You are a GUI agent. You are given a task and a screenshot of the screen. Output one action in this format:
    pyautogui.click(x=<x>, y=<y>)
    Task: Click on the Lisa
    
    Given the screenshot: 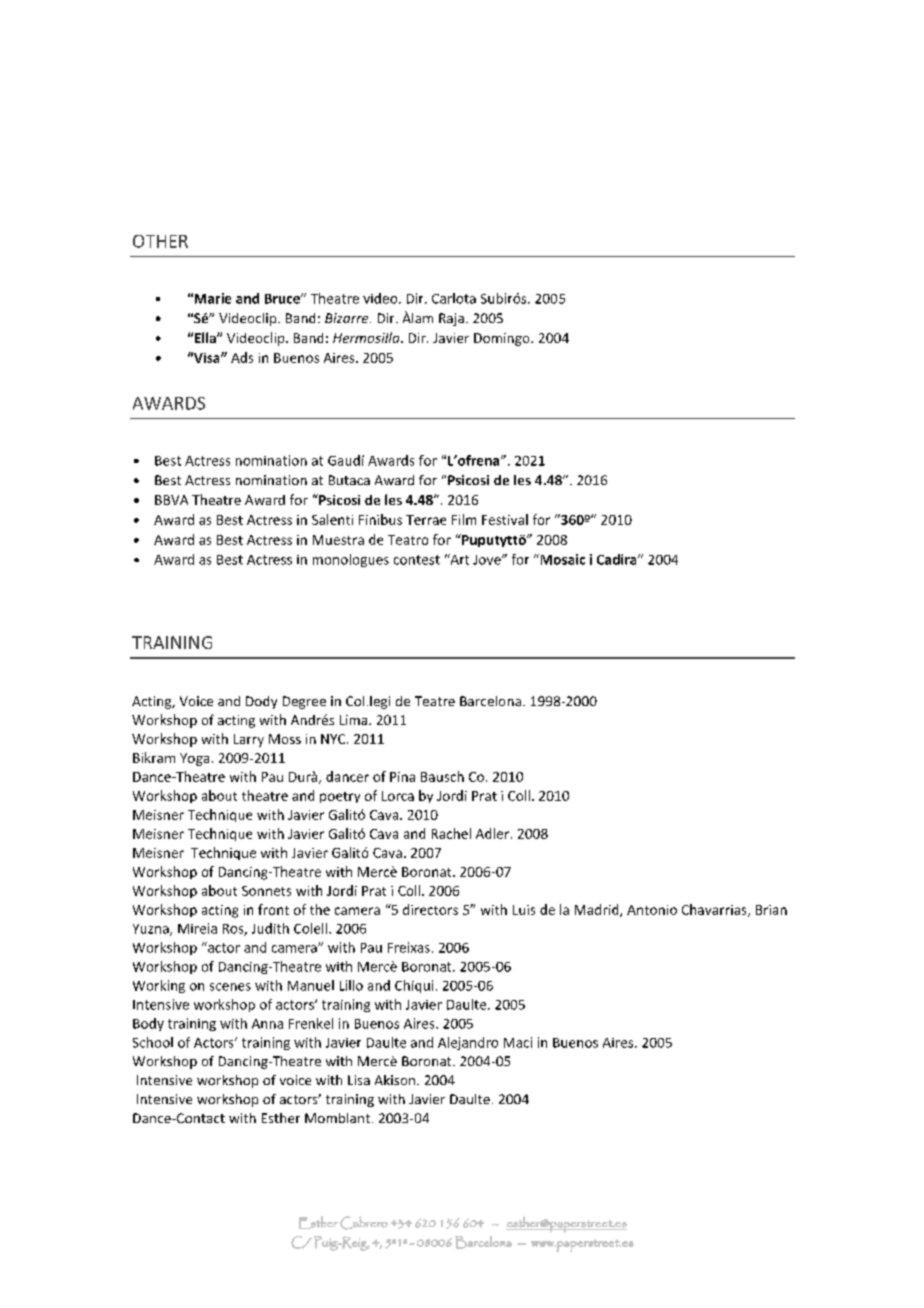 What is the action you would take?
    pyautogui.click(x=359, y=1080)
